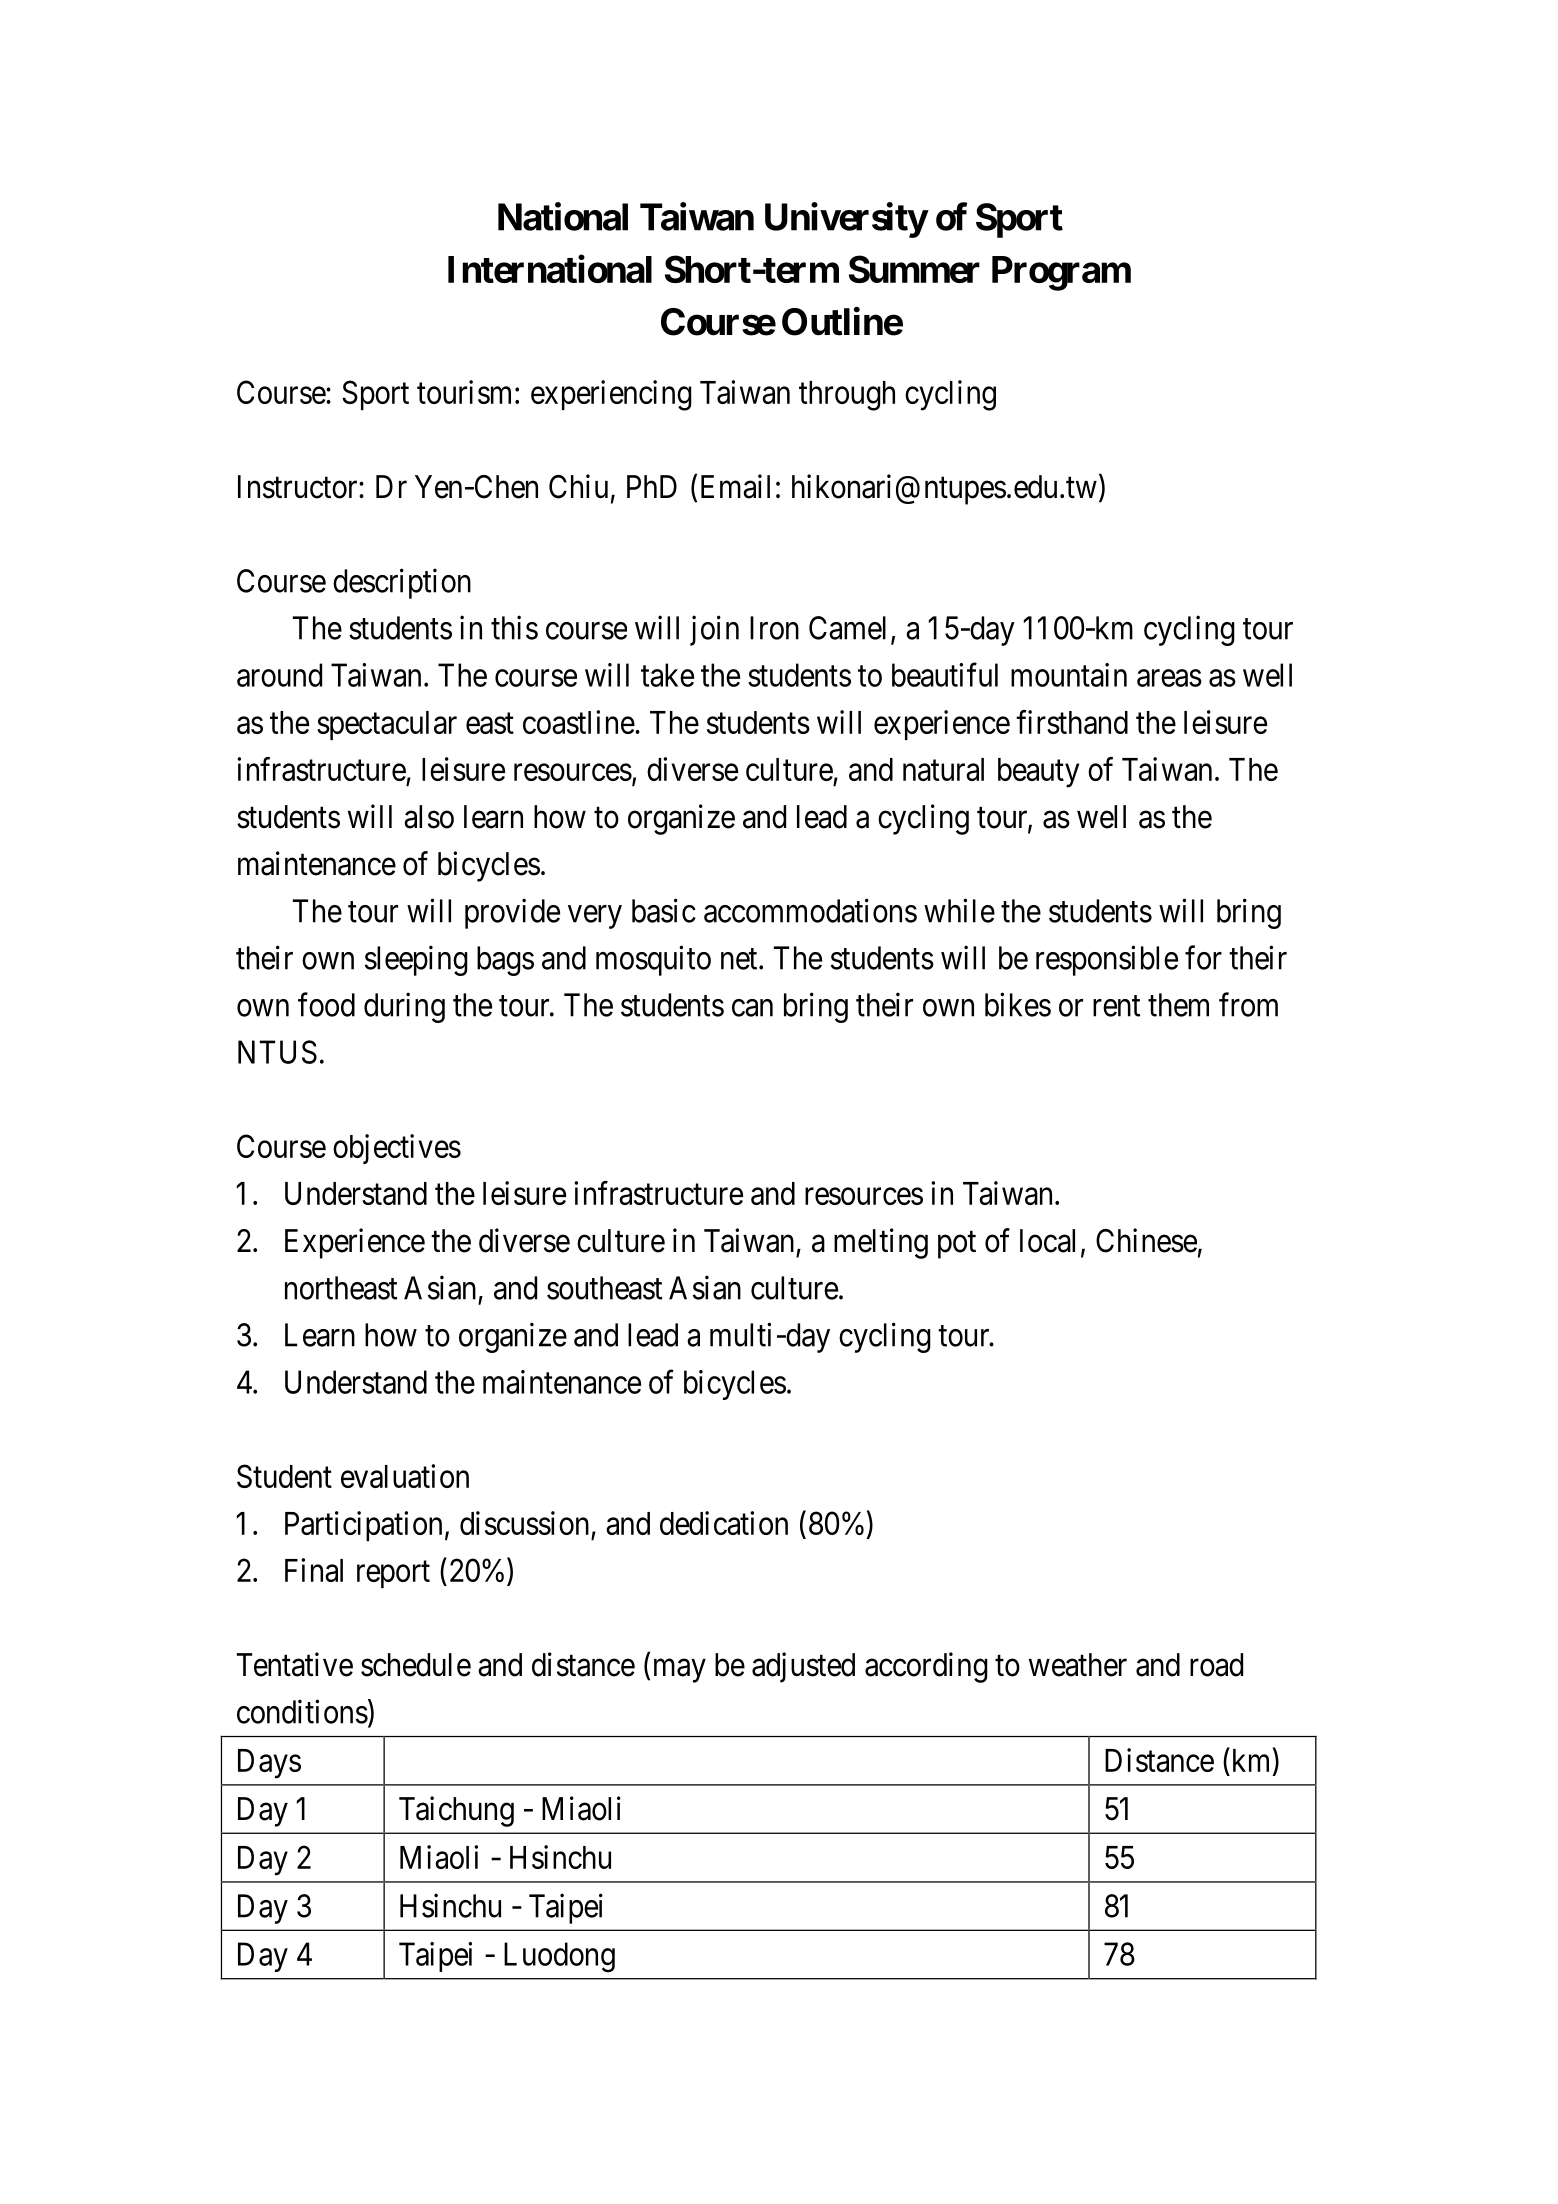 The height and width of the screenshot is (2204, 1558). Describe the element at coordinates (397, 1149) in the screenshot. I see `objectives` at that location.
